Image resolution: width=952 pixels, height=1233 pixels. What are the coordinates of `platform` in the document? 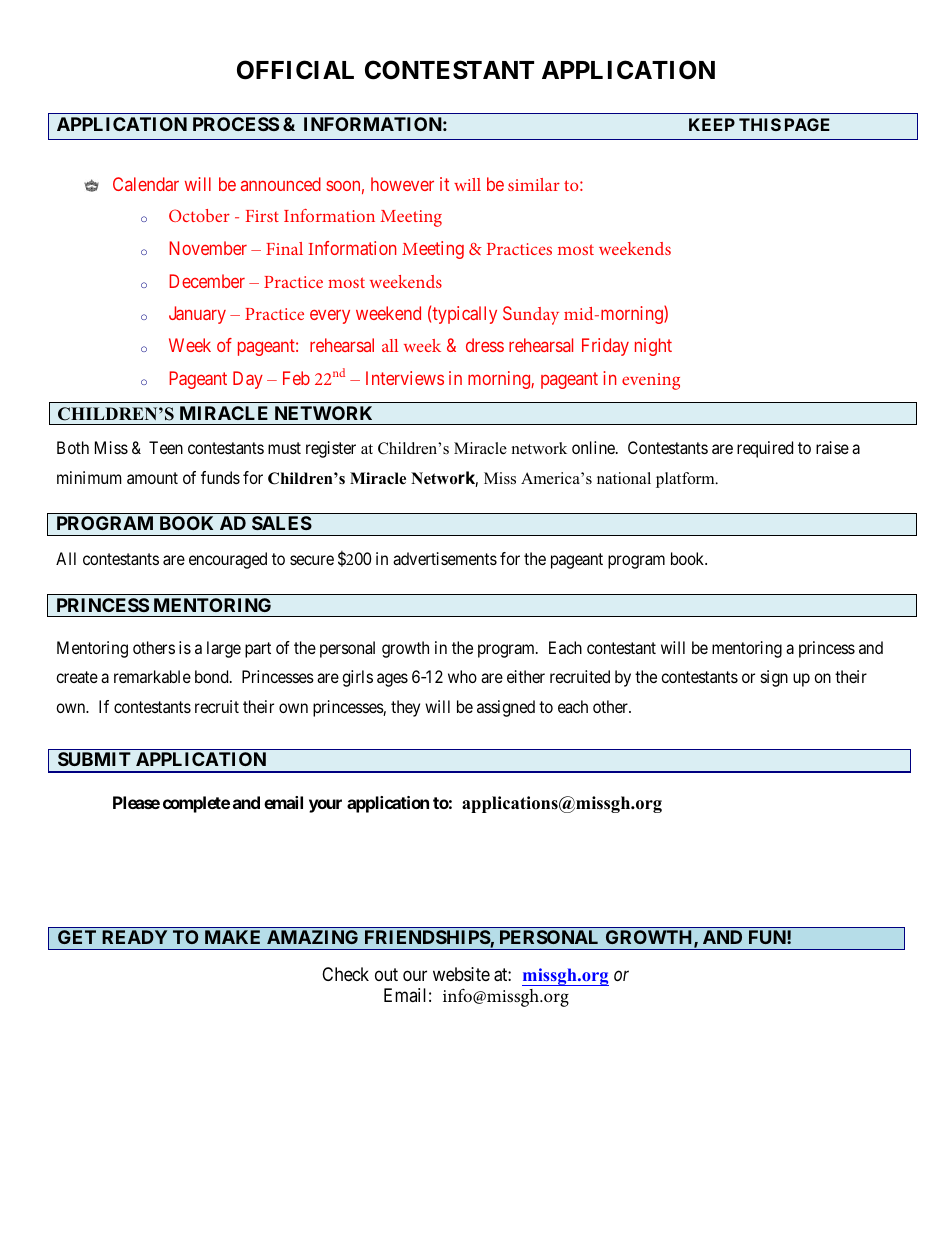 It's located at (686, 480).
